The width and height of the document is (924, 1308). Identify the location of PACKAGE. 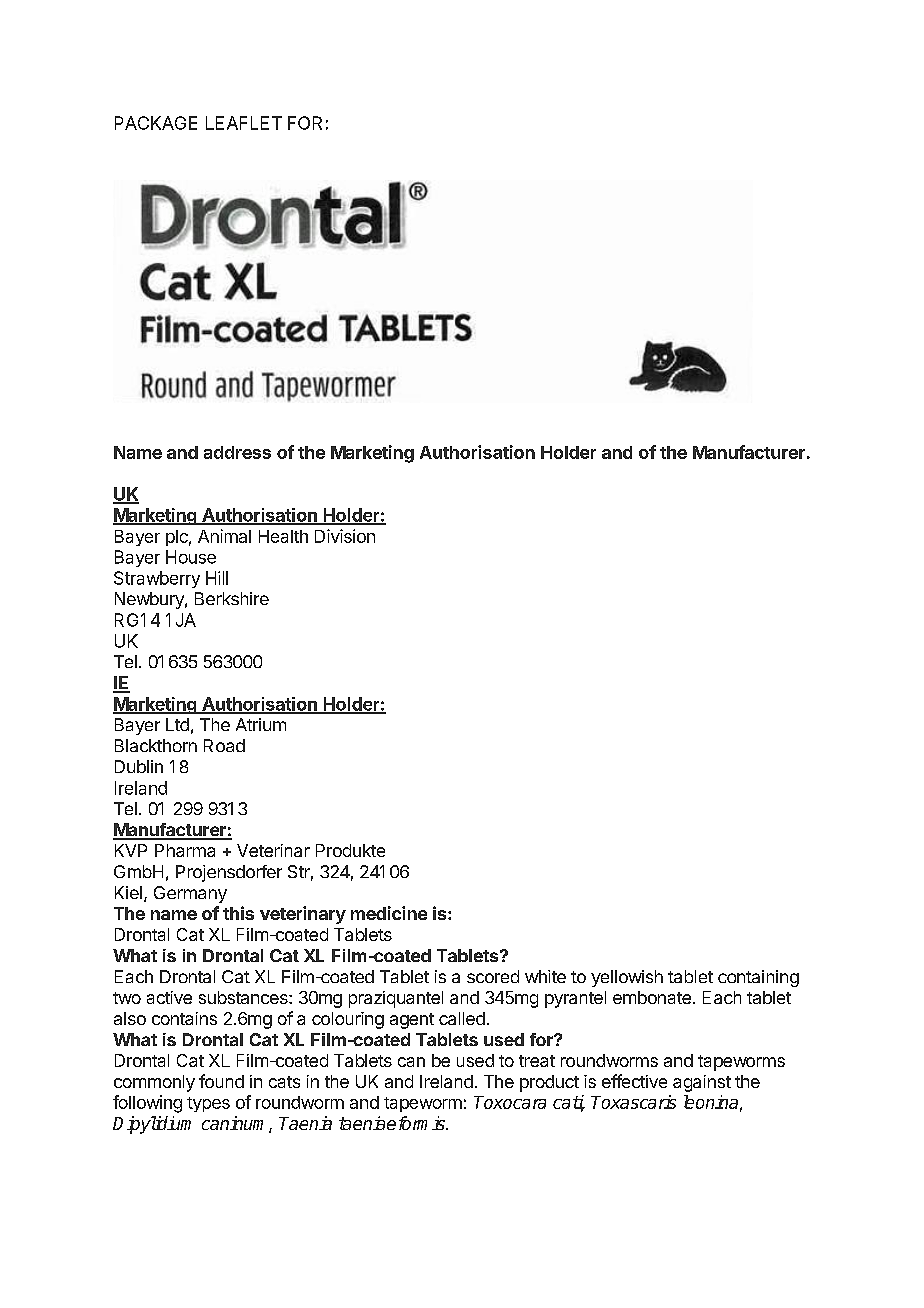
(156, 123).
